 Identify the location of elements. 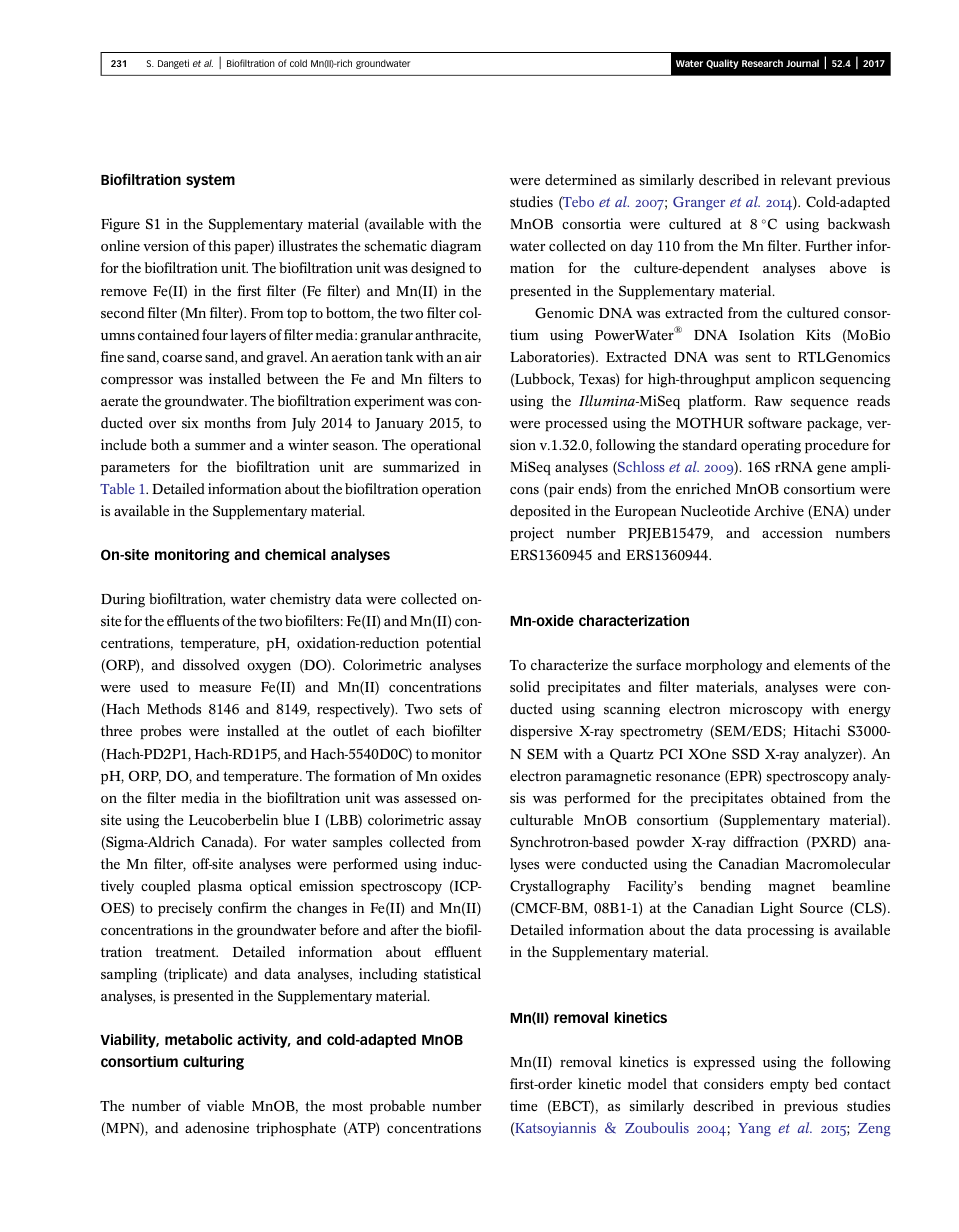
(822, 665).
